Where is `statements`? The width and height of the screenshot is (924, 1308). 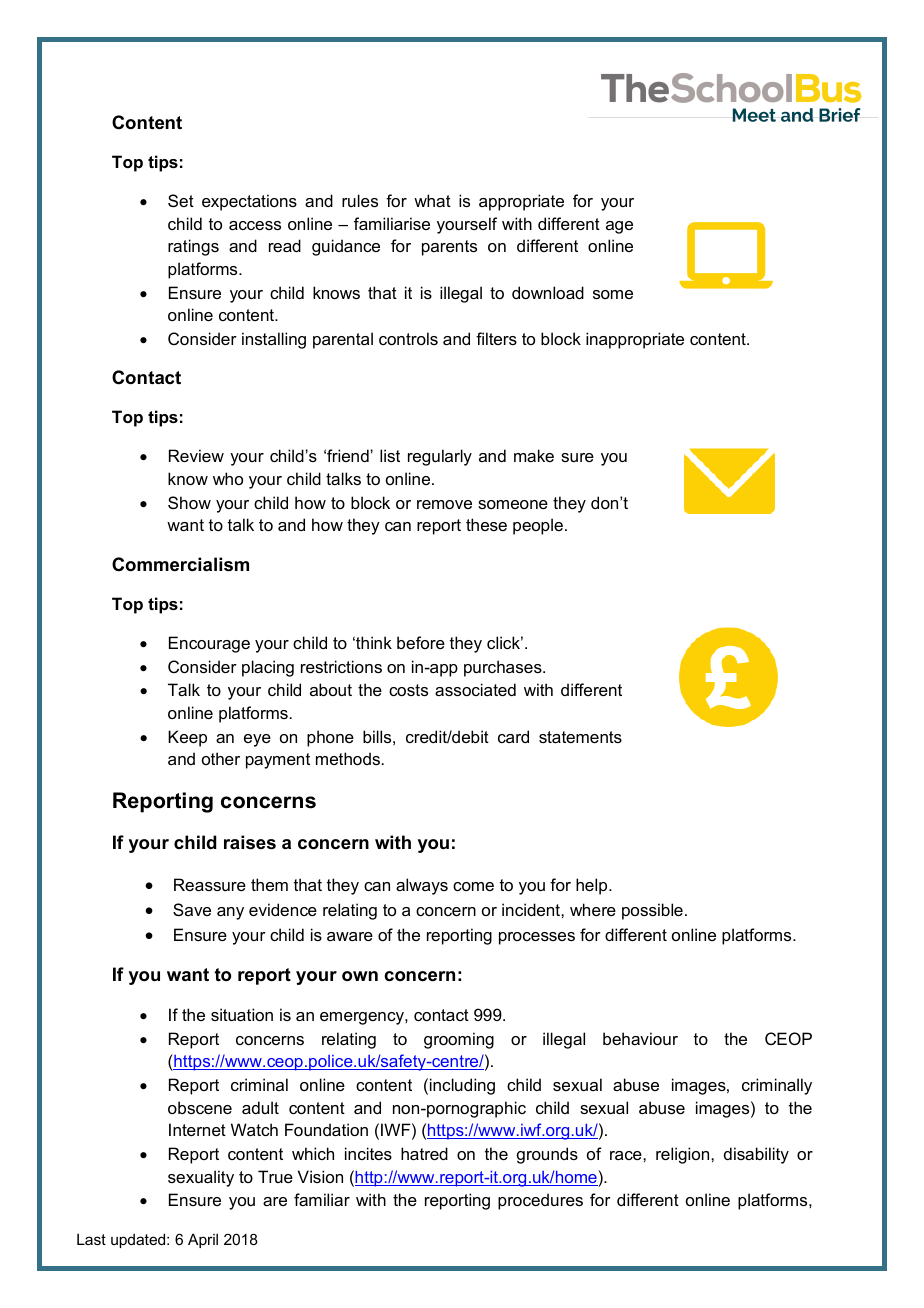
statements is located at coordinates (580, 737).
